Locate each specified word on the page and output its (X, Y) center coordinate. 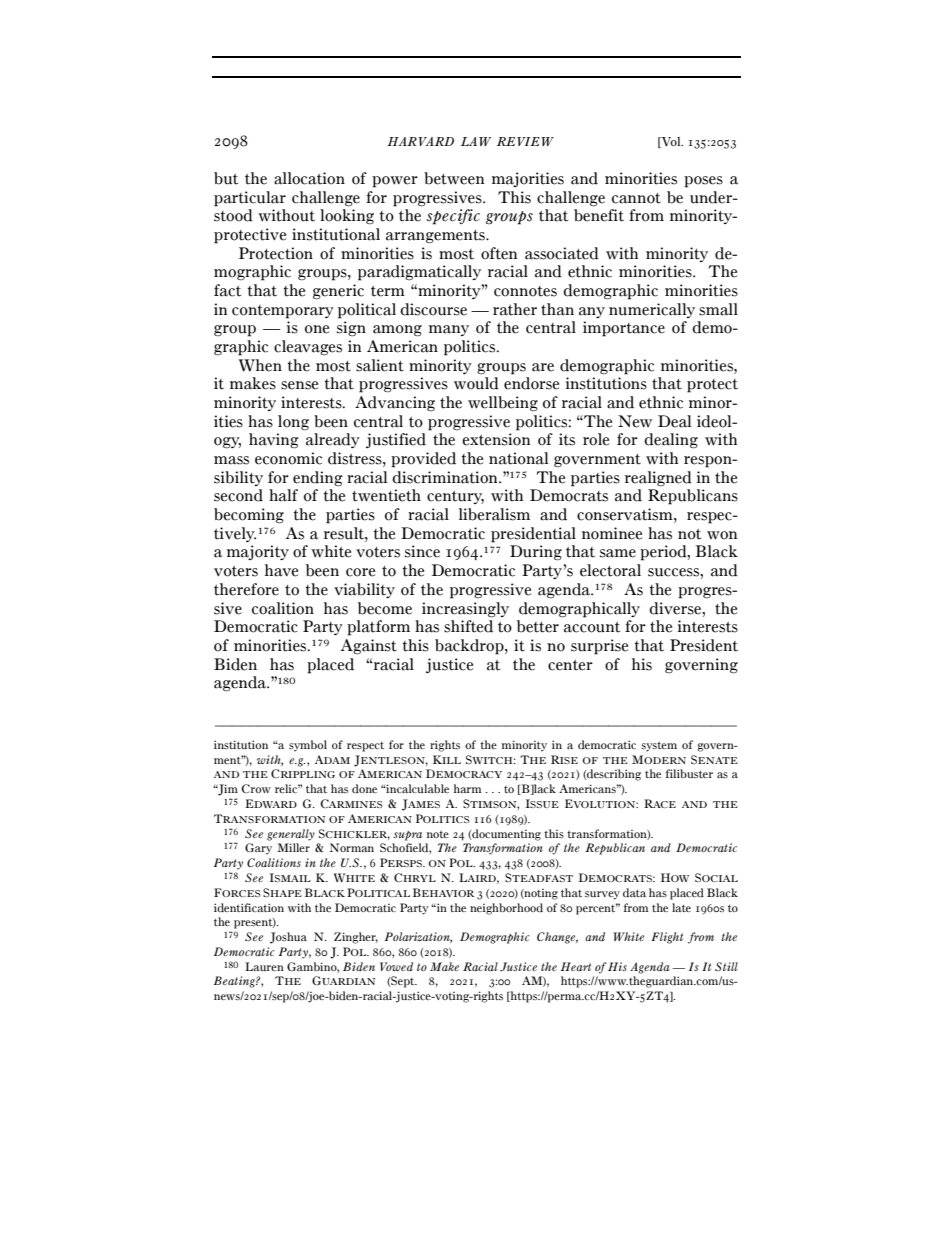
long (293, 422)
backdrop (470, 647)
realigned (658, 478)
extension (496, 439)
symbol (308, 746)
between (454, 178)
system (659, 747)
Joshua (288, 938)
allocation (309, 178)
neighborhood (506, 909)
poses (703, 182)
